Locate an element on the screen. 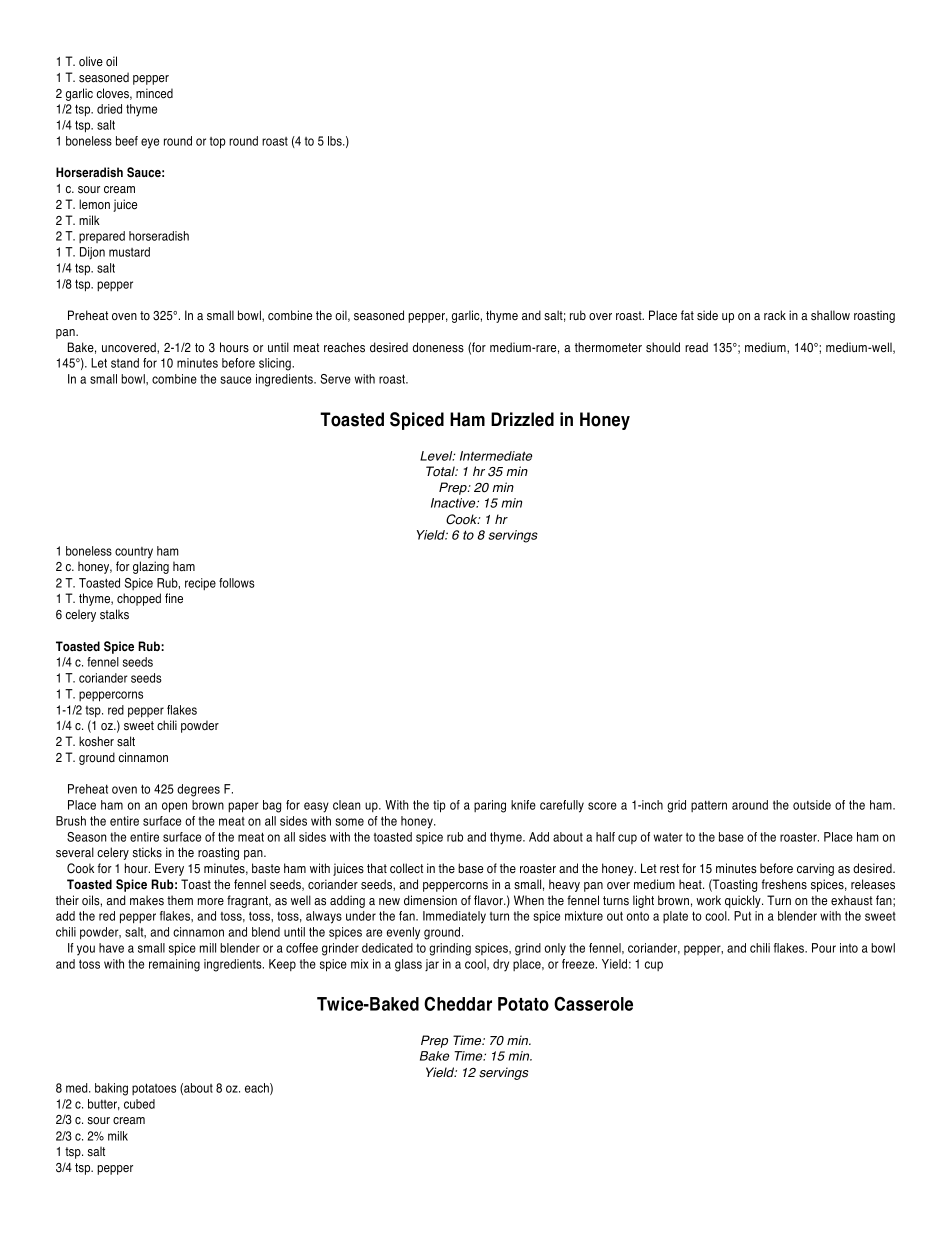  rack is located at coordinates (775, 315).
